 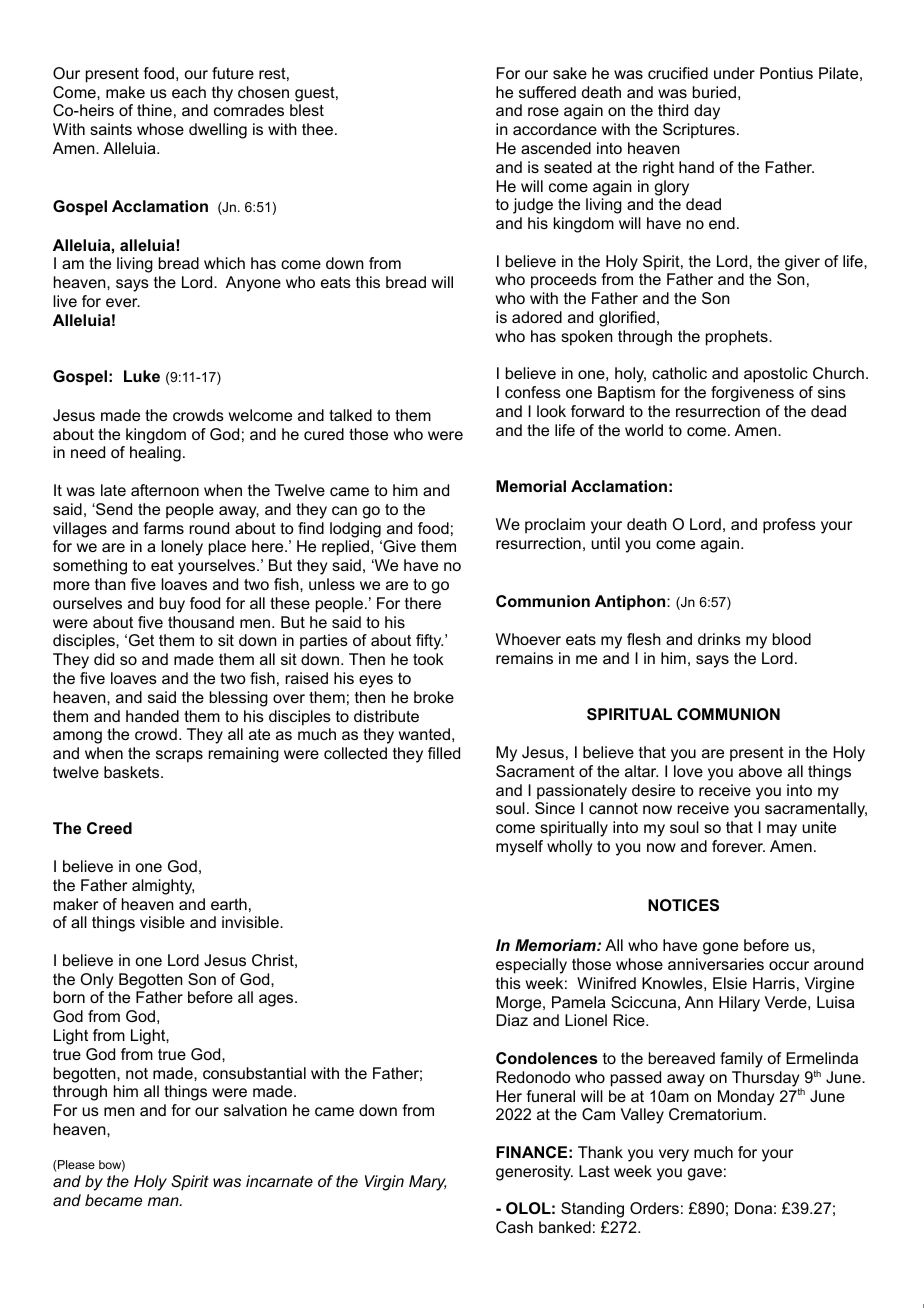 I want to click on did, so click(x=104, y=659).
